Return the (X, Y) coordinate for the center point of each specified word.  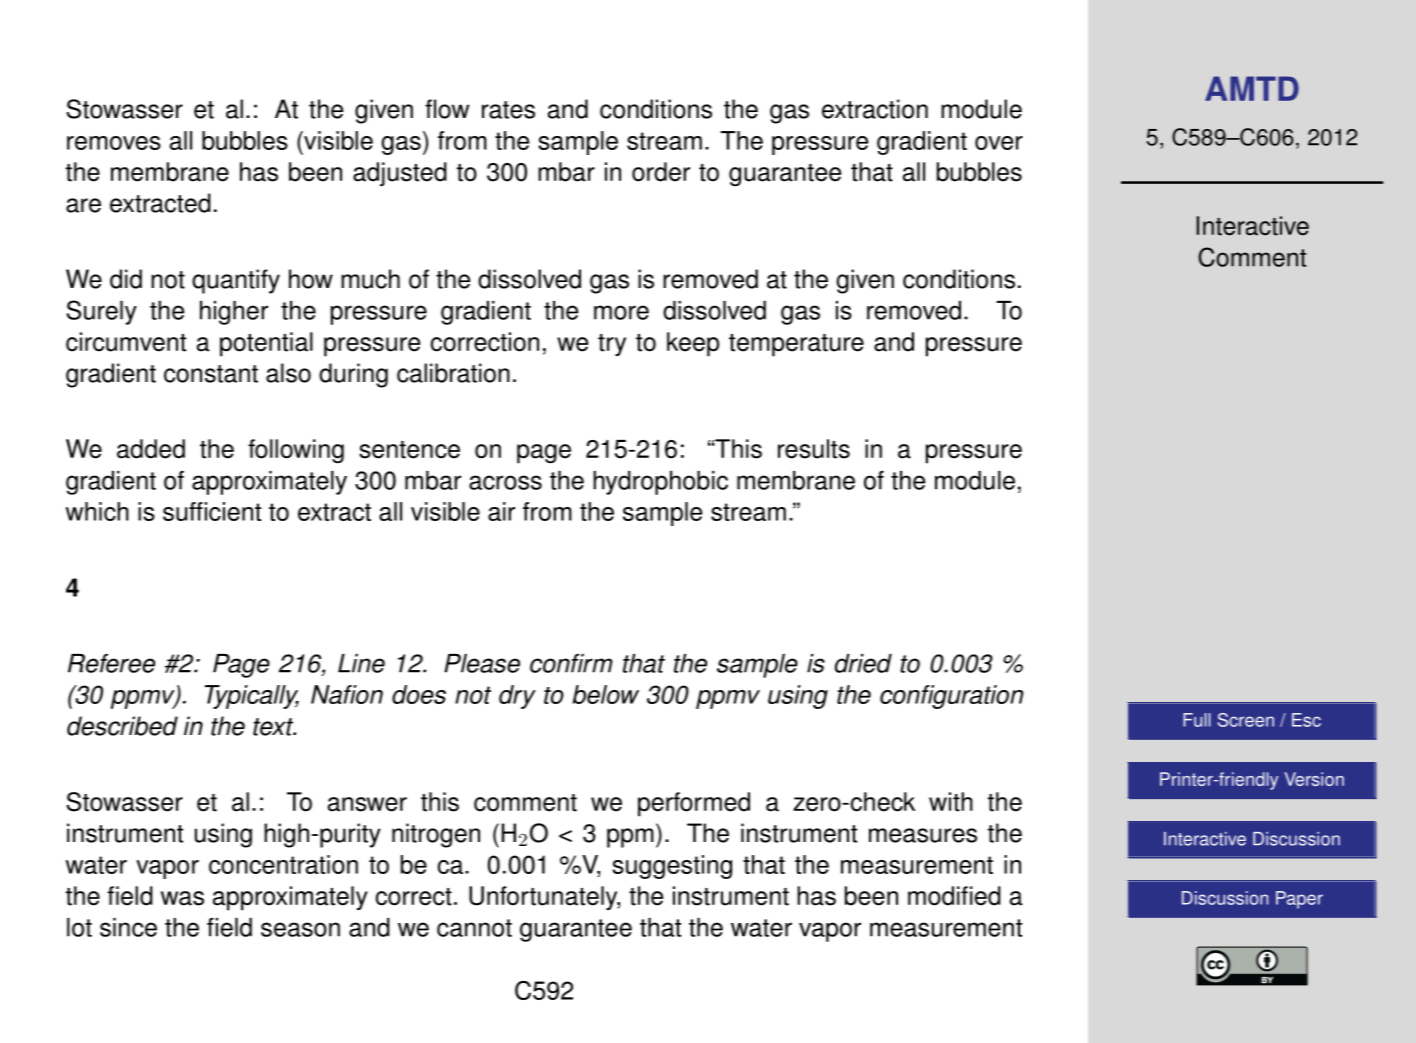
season (300, 929)
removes (114, 143)
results (814, 449)
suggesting (672, 867)
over (999, 143)
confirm (571, 663)
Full (1197, 720)
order (661, 172)
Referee (111, 663)
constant (211, 374)
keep (693, 344)
